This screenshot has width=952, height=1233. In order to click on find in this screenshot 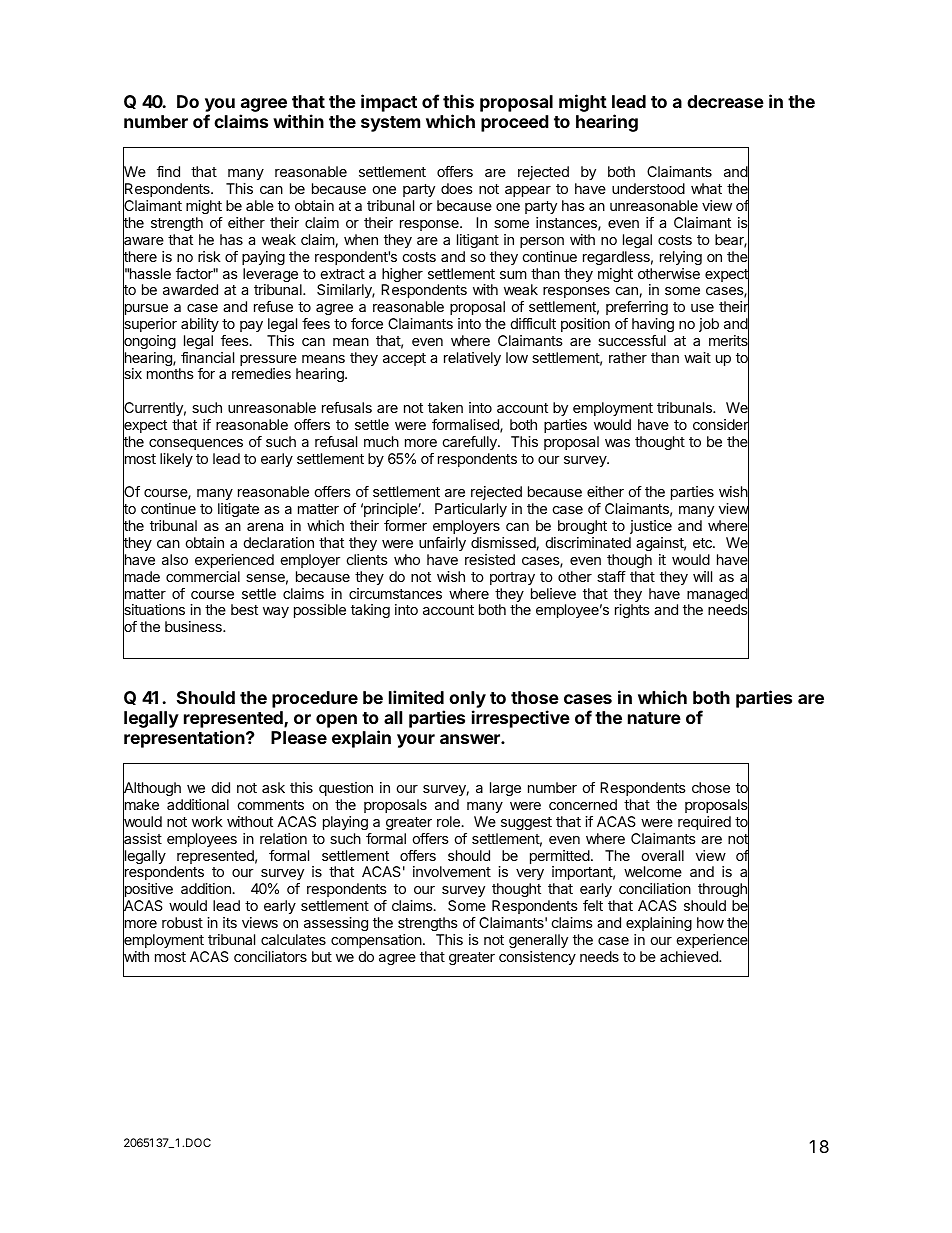, I will do `click(168, 171)`.
